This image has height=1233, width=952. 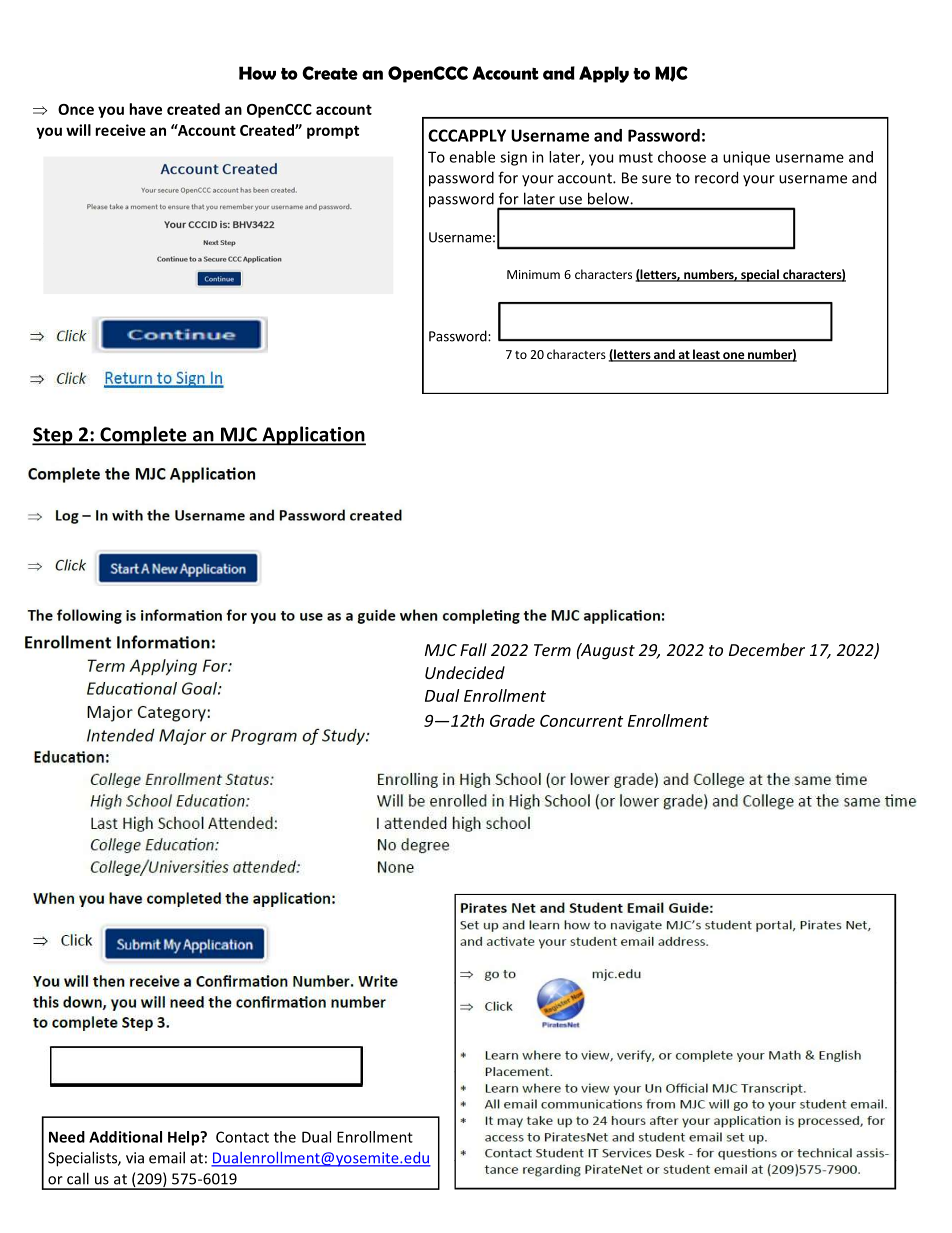 What do you see at coordinates (512, 720) in the image?
I see `Grade` at bounding box center [512, 720].
